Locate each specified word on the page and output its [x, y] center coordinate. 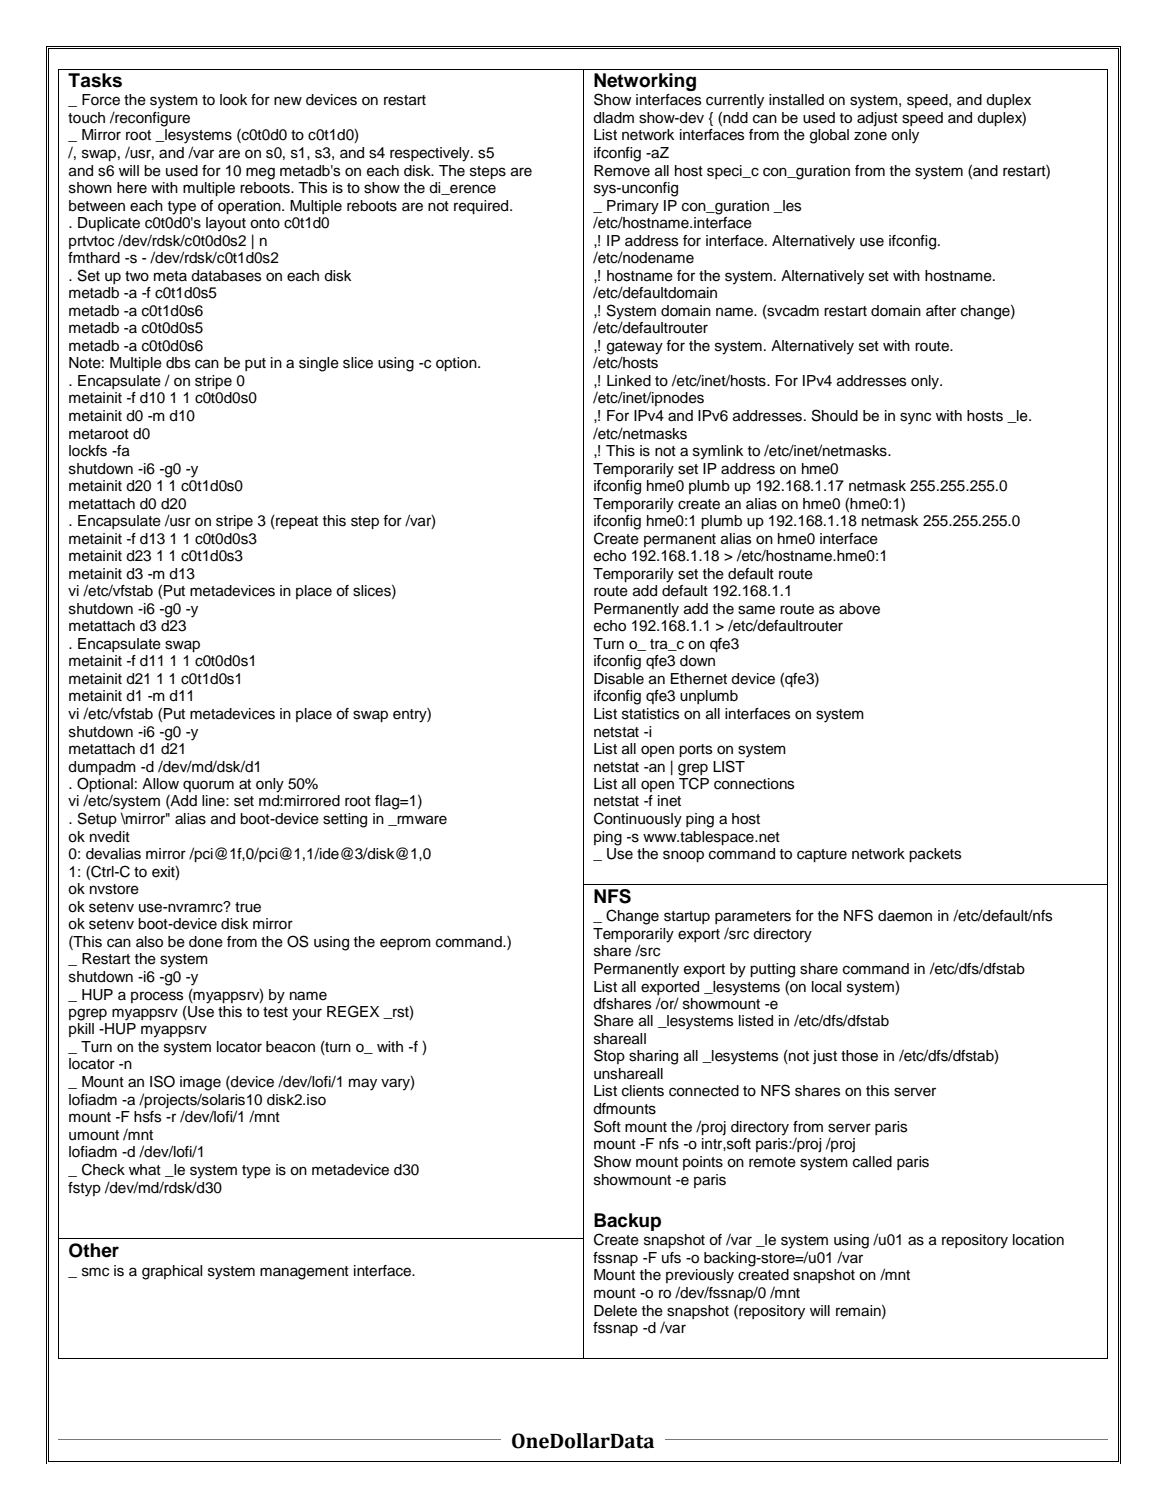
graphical [172, 1272]
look [233, 100]
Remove [622, 171]
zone [870, 136]
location [1038, 1240]
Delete [615, 1311]
